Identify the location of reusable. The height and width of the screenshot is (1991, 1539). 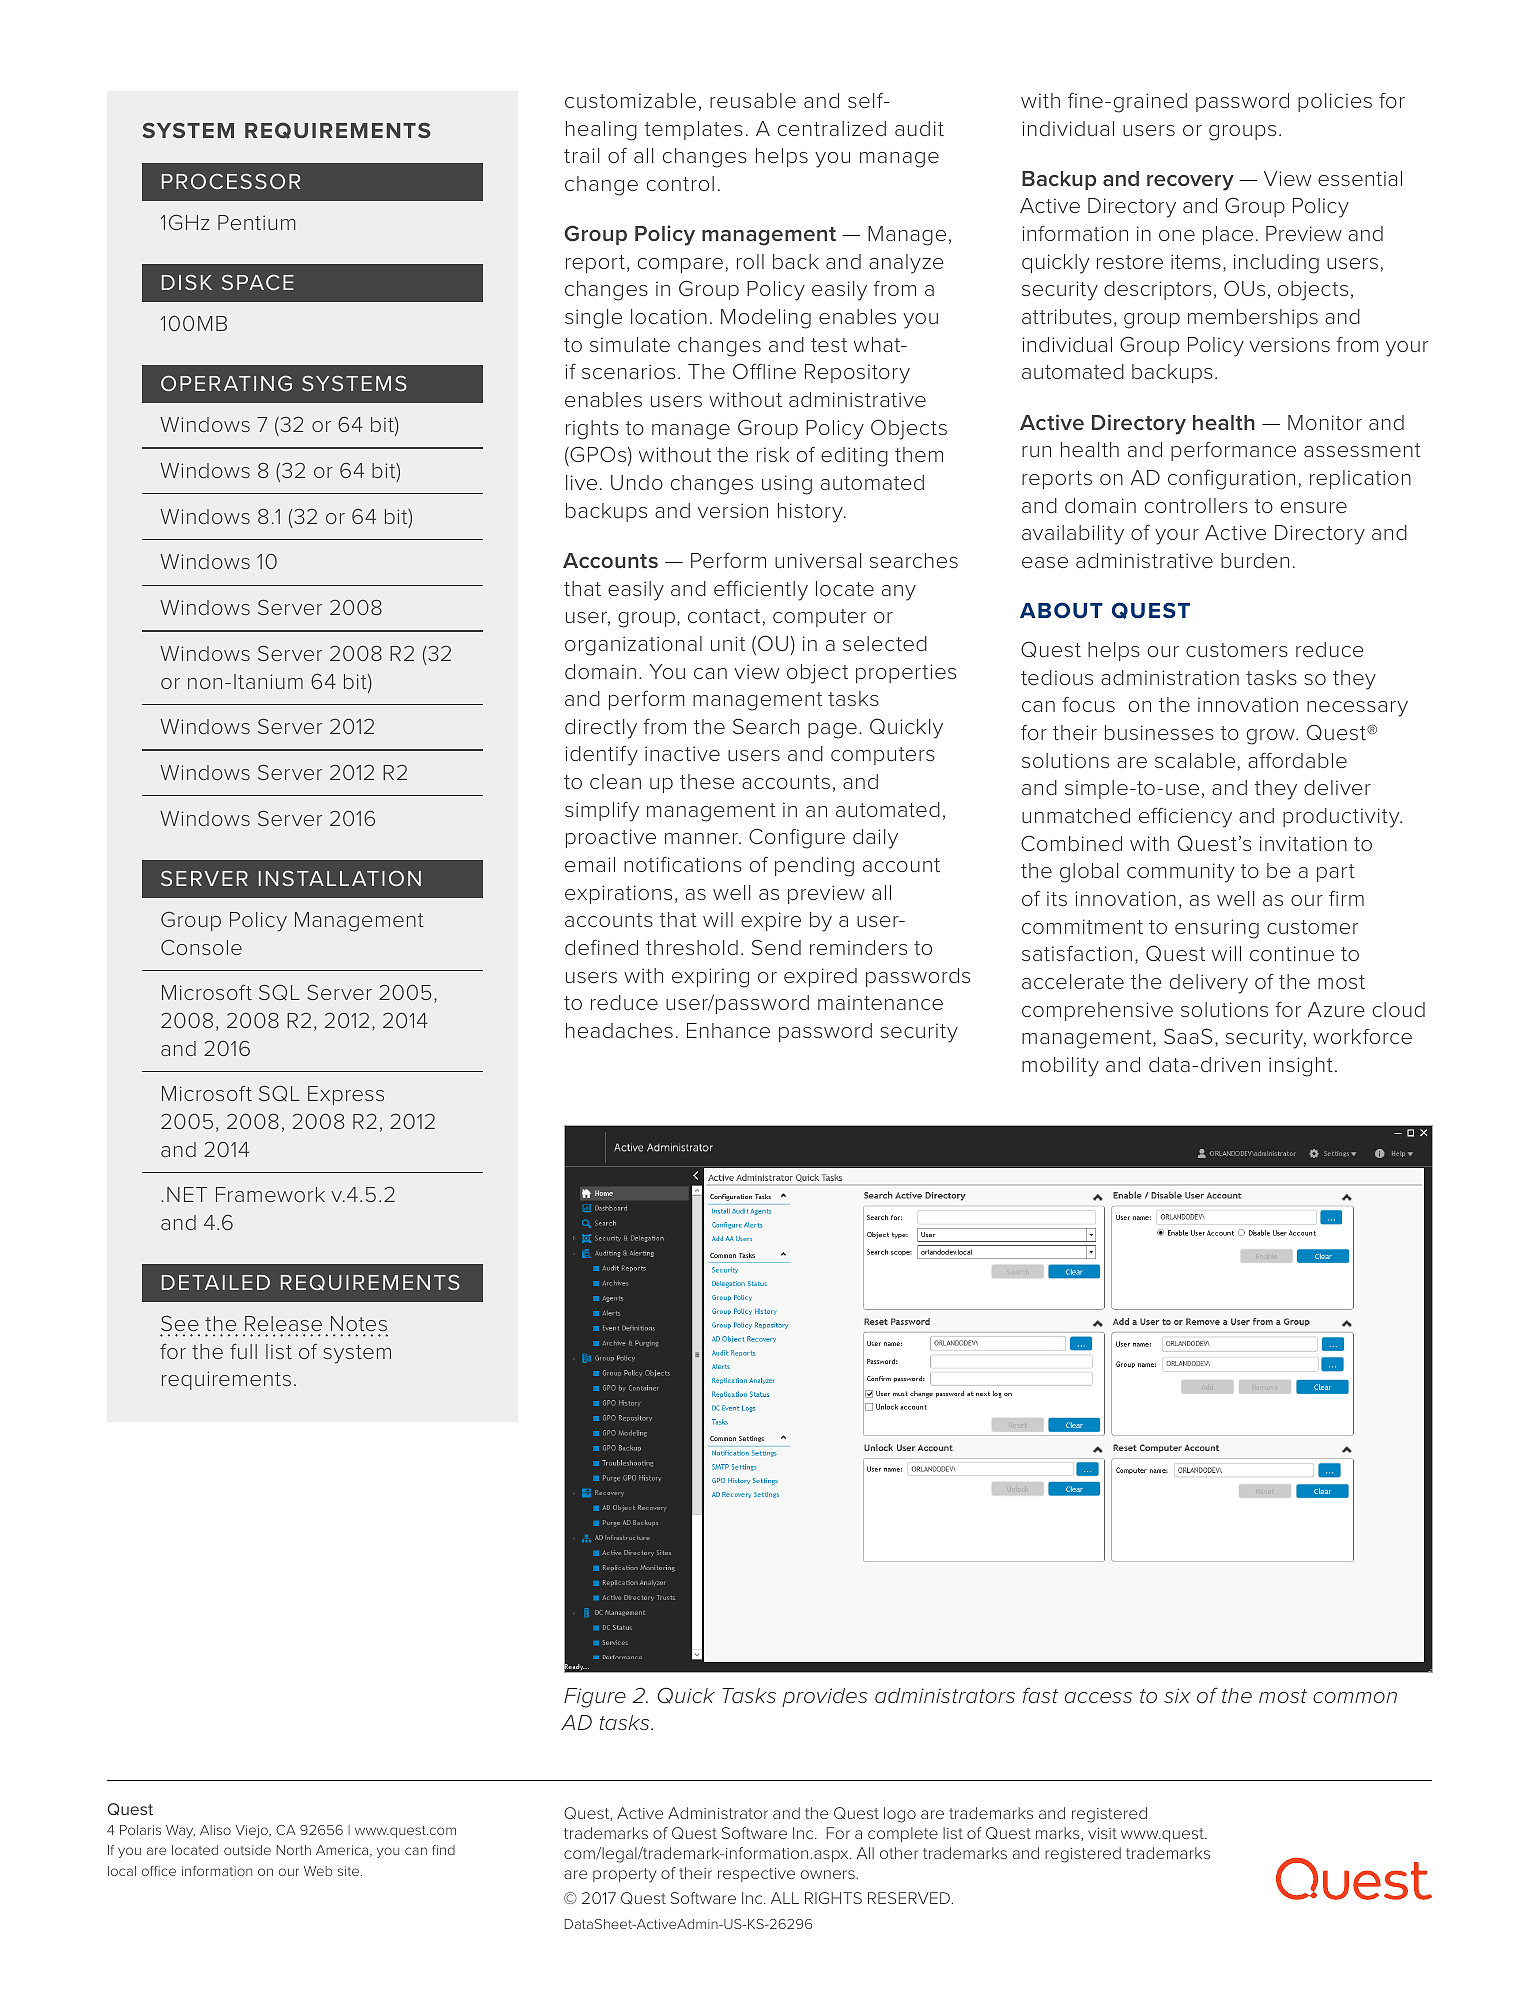
(753, 100).
